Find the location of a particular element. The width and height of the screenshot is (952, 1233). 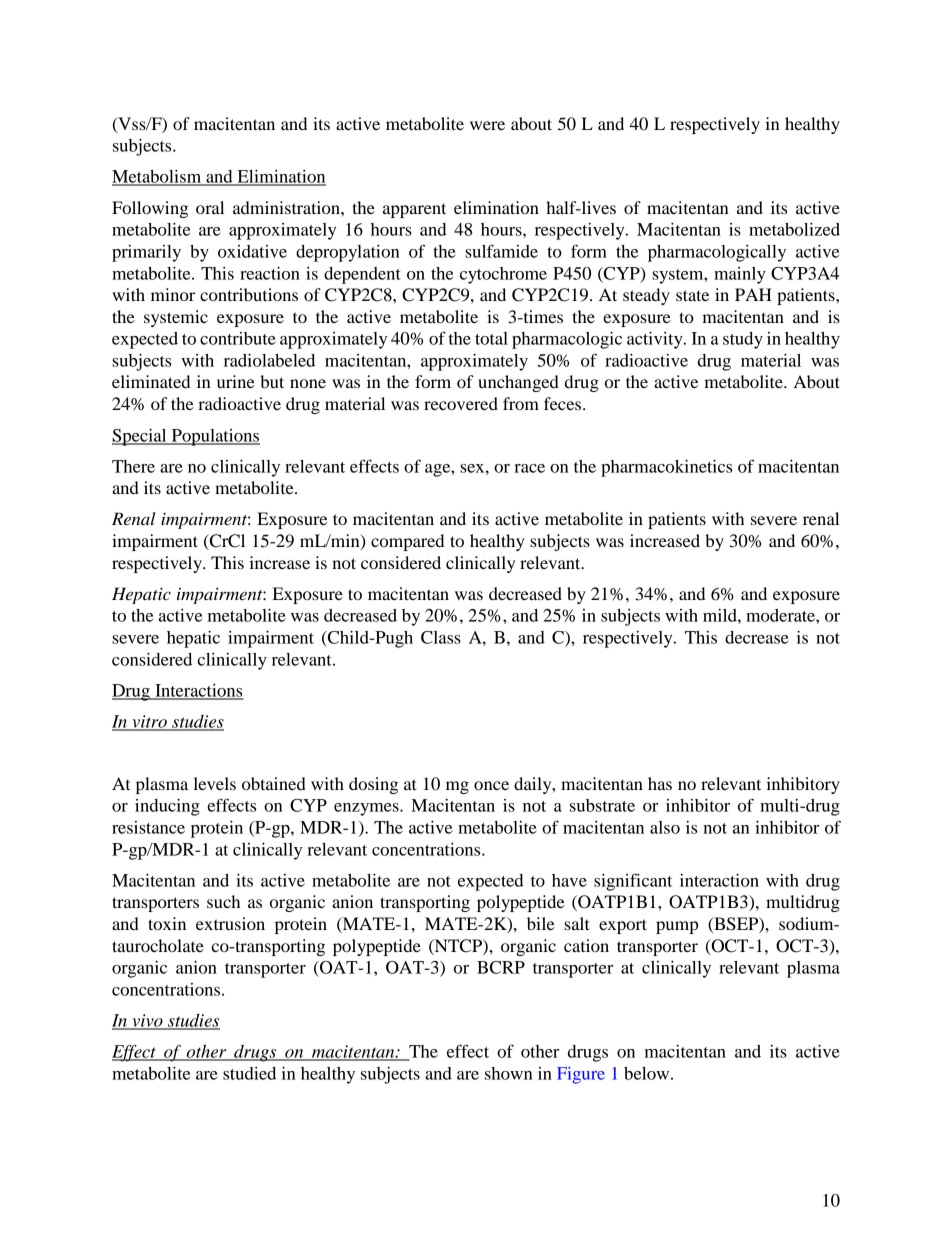

study is located at coordinates (743, 340).
